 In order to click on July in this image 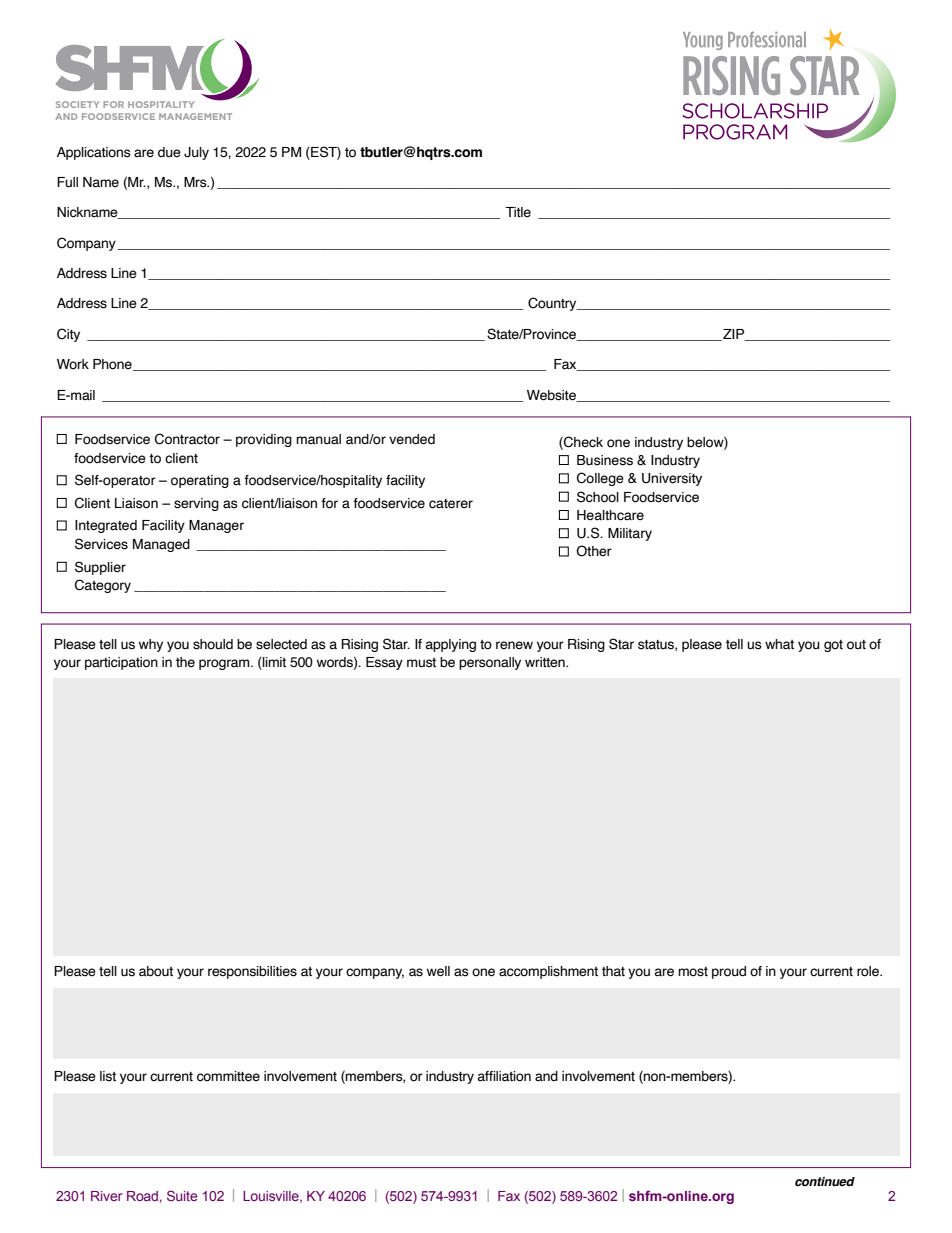, I will do `click(196, 153)`.
